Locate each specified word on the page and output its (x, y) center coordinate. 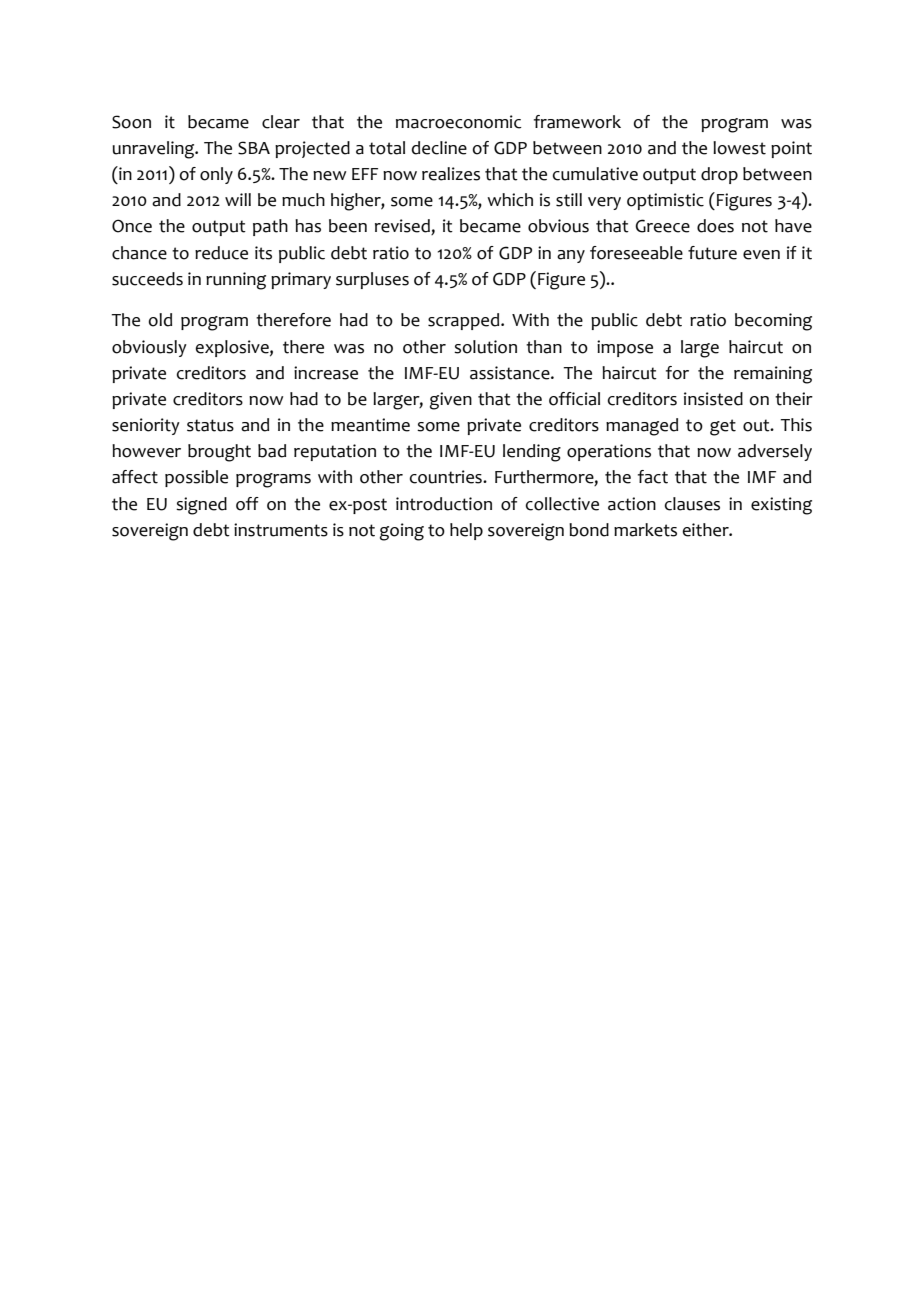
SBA (254, 148)
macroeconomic (459, 122)
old (160, 320)
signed (201, 506)
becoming (773, 322)
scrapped (465, 321)
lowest (739, 148)
